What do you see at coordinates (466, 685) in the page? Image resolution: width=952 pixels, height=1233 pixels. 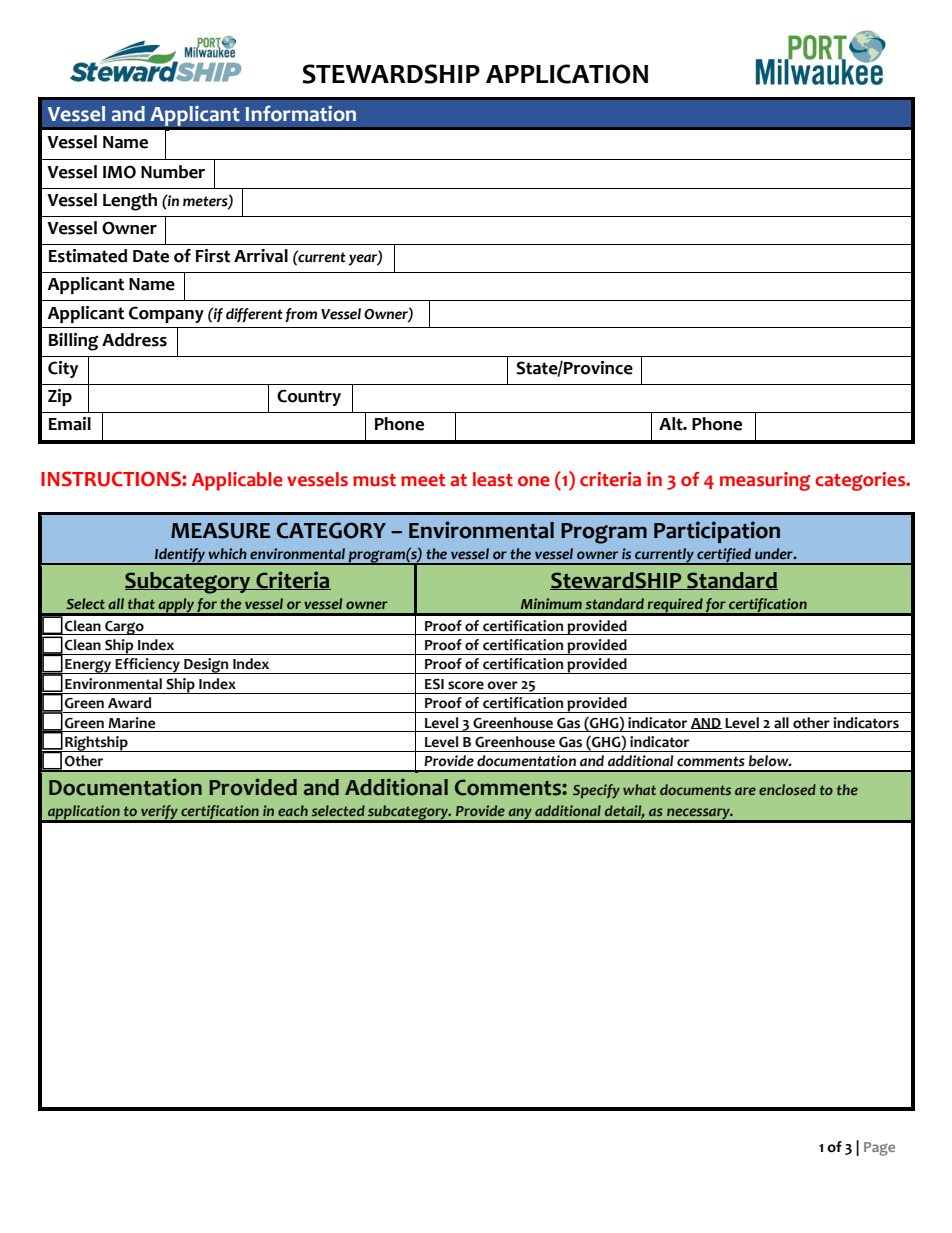 I see `score` at bounding box center [466, 685].
